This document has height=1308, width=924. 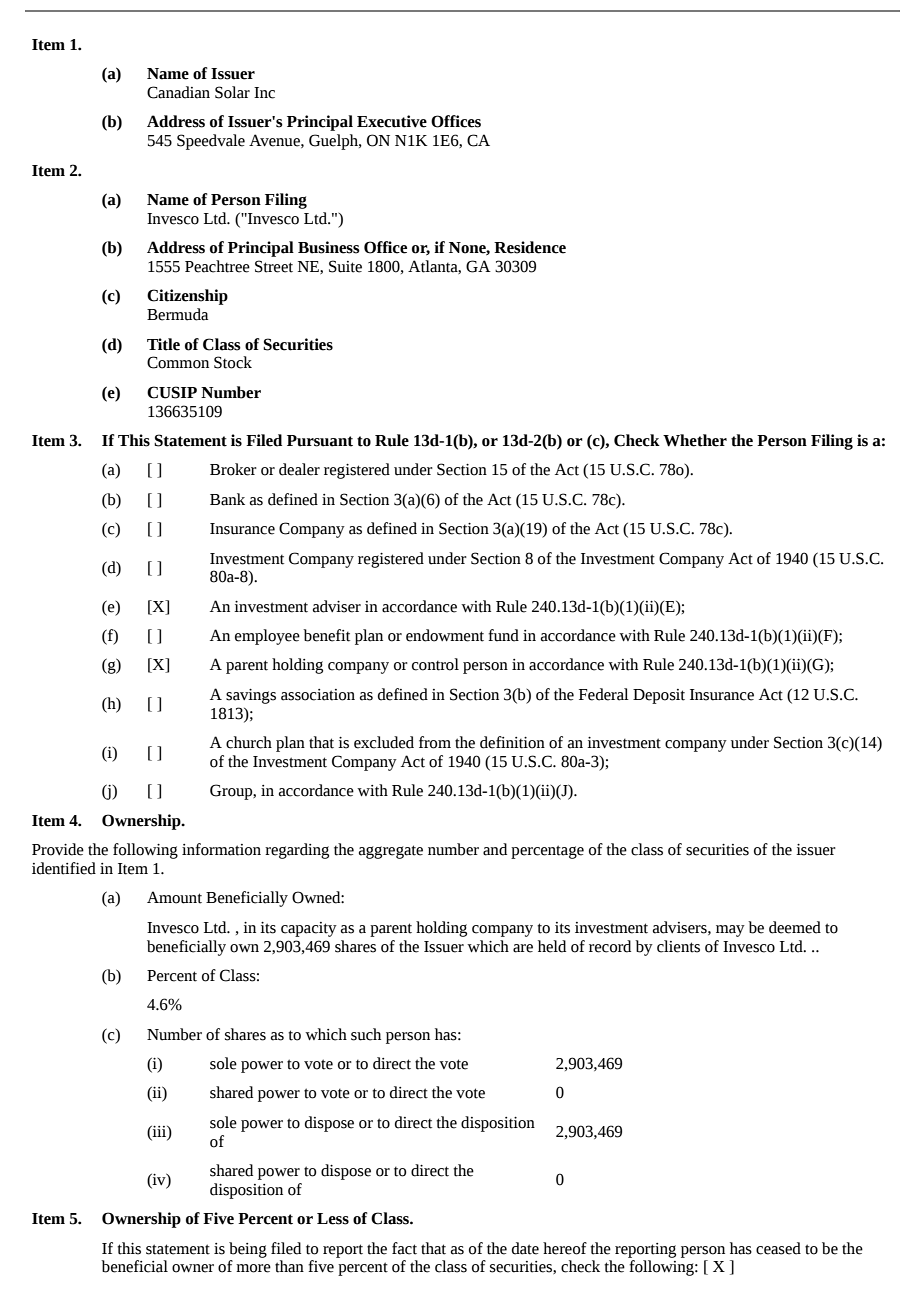 I want to click on Deposit, so click(x=659, y=696).
